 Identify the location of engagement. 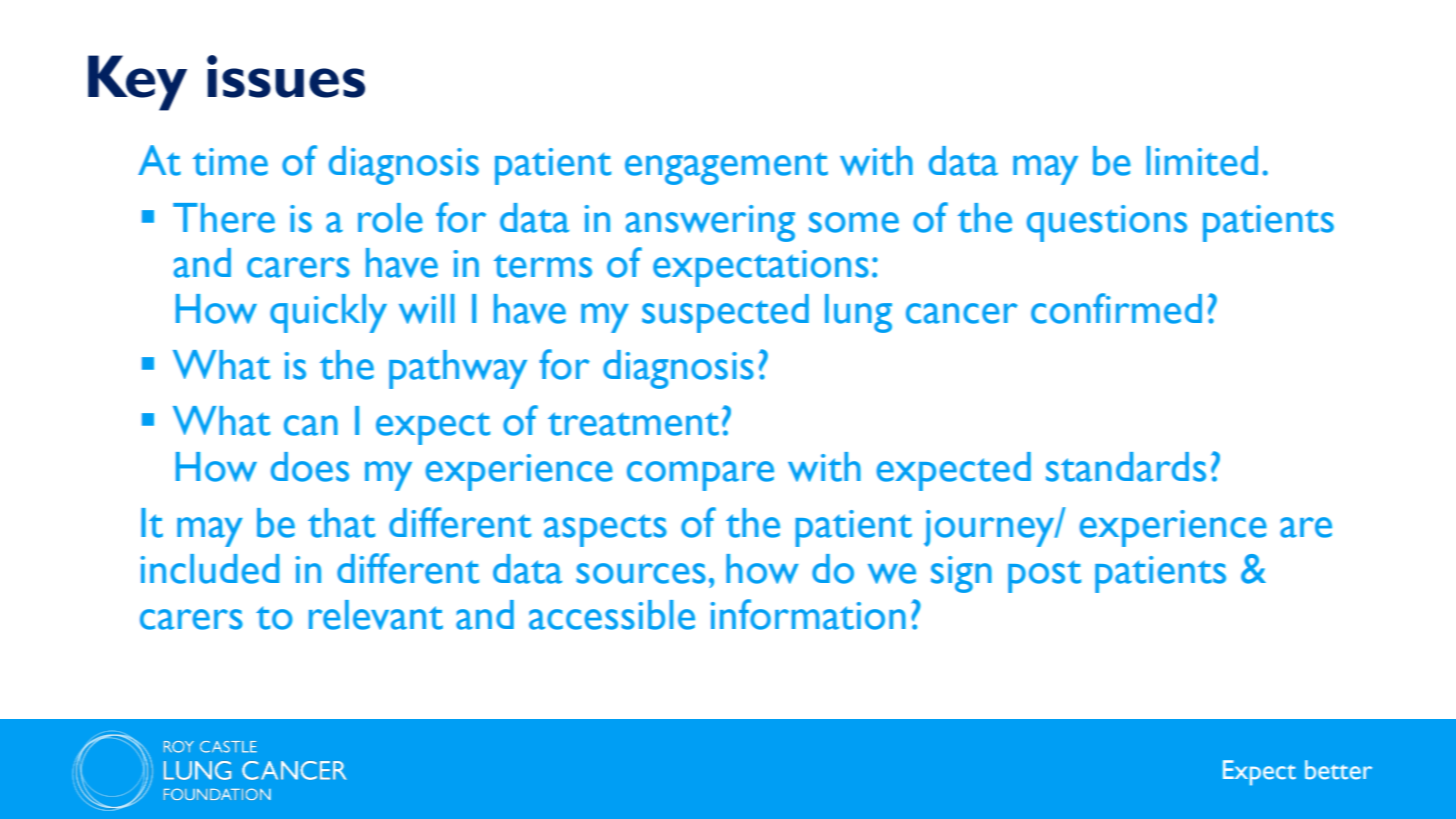
(726, 168).
